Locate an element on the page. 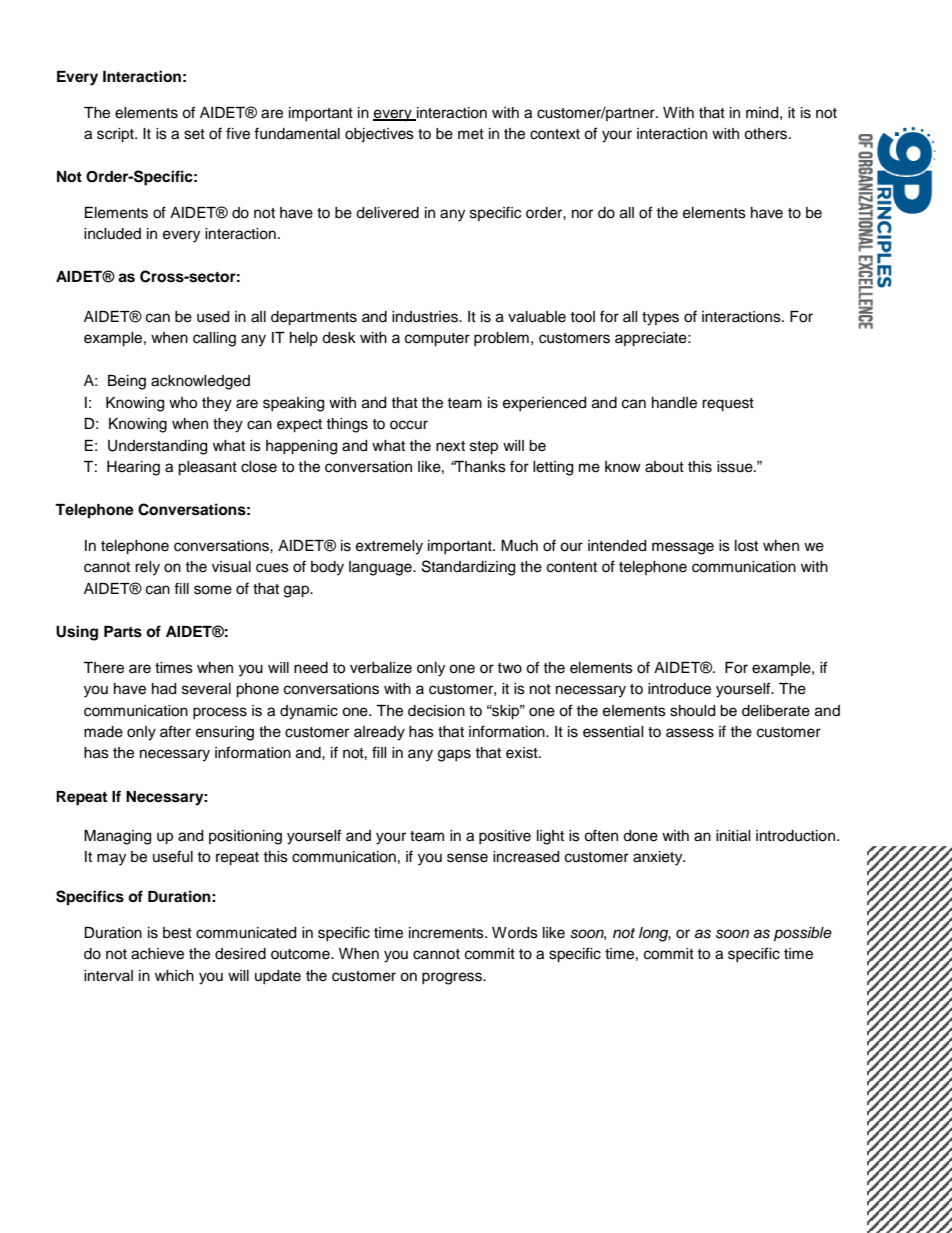  met is located at coordinates (471, 134).
